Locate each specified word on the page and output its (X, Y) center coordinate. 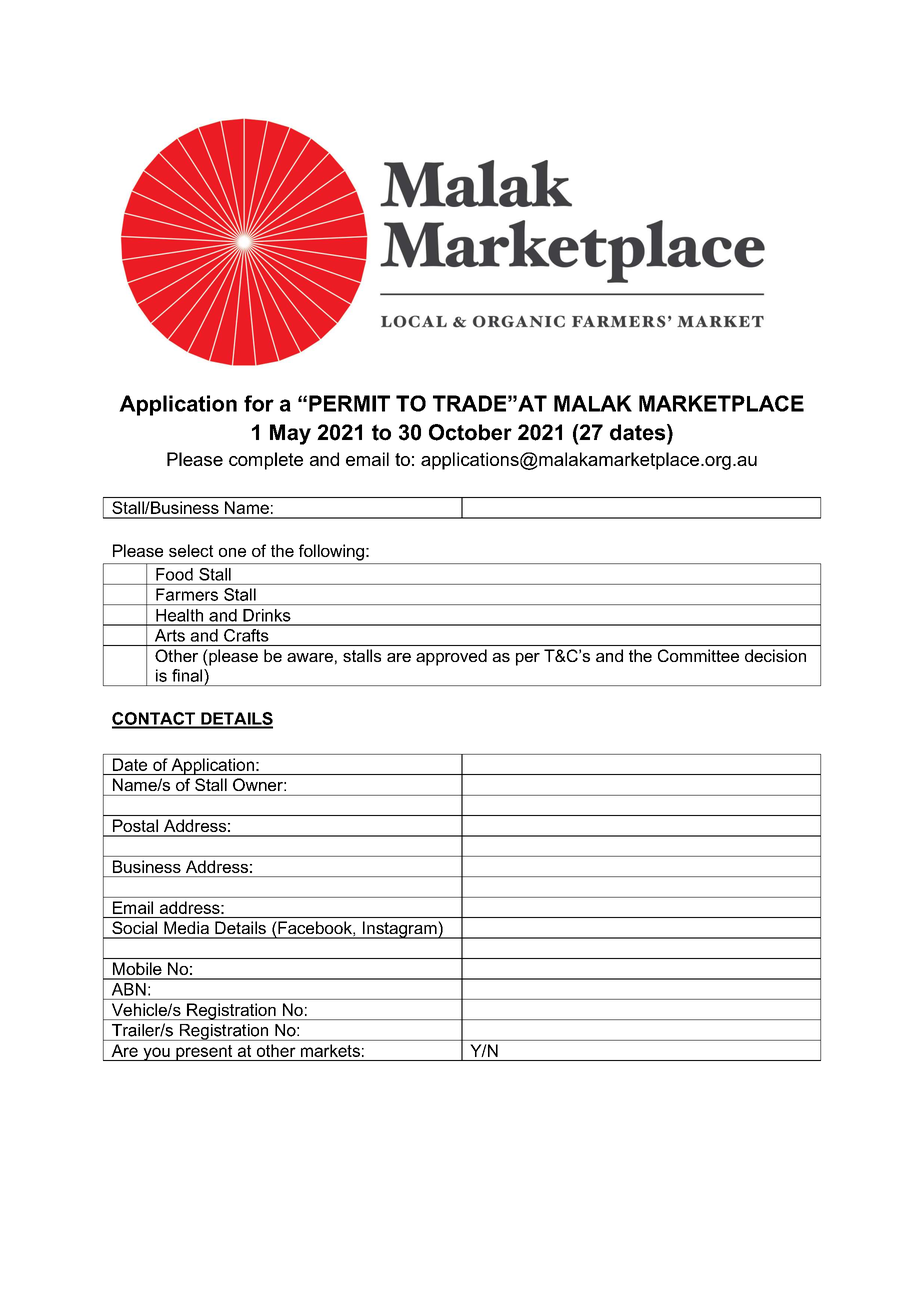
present (204, 1053)
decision (775, 655)
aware (310, 657)
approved (451, 657)
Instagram (400, 930)
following (331, 552)
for (259, 403)
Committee (698, 655)
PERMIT (349, 403)
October (470, 432)
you (156, 1054)
